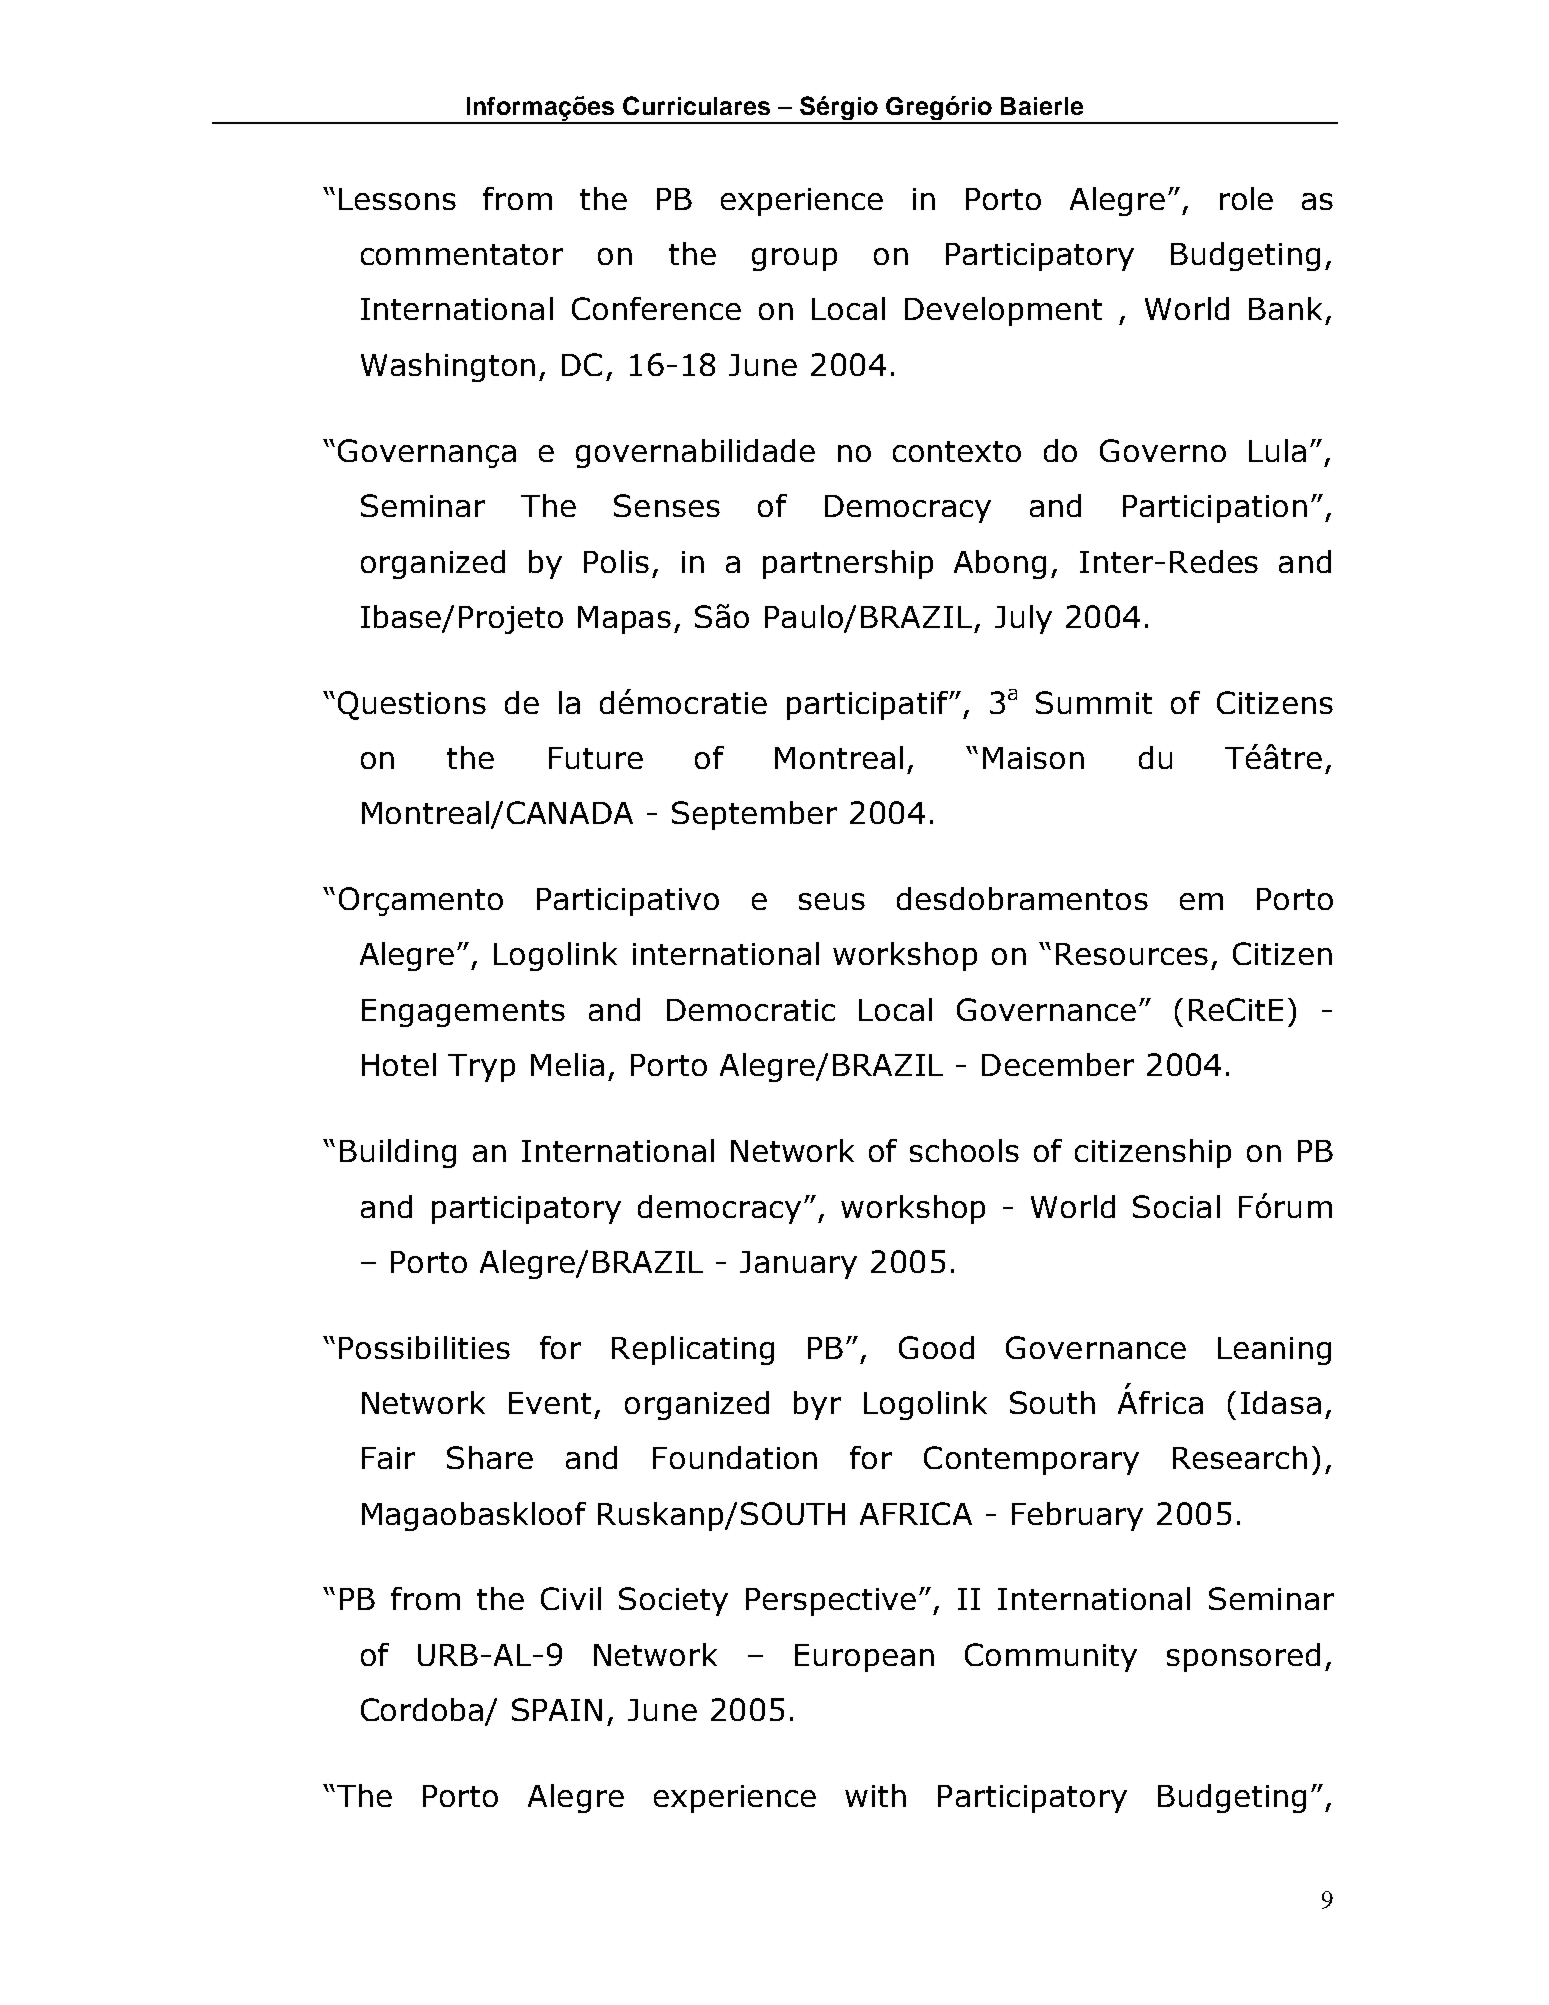 The height and width of the screenshot is (2005, 1549). What do you see at coordinates (798, 1265) in the screenshot?
I see `January` at bounding box center [798, 1265].
